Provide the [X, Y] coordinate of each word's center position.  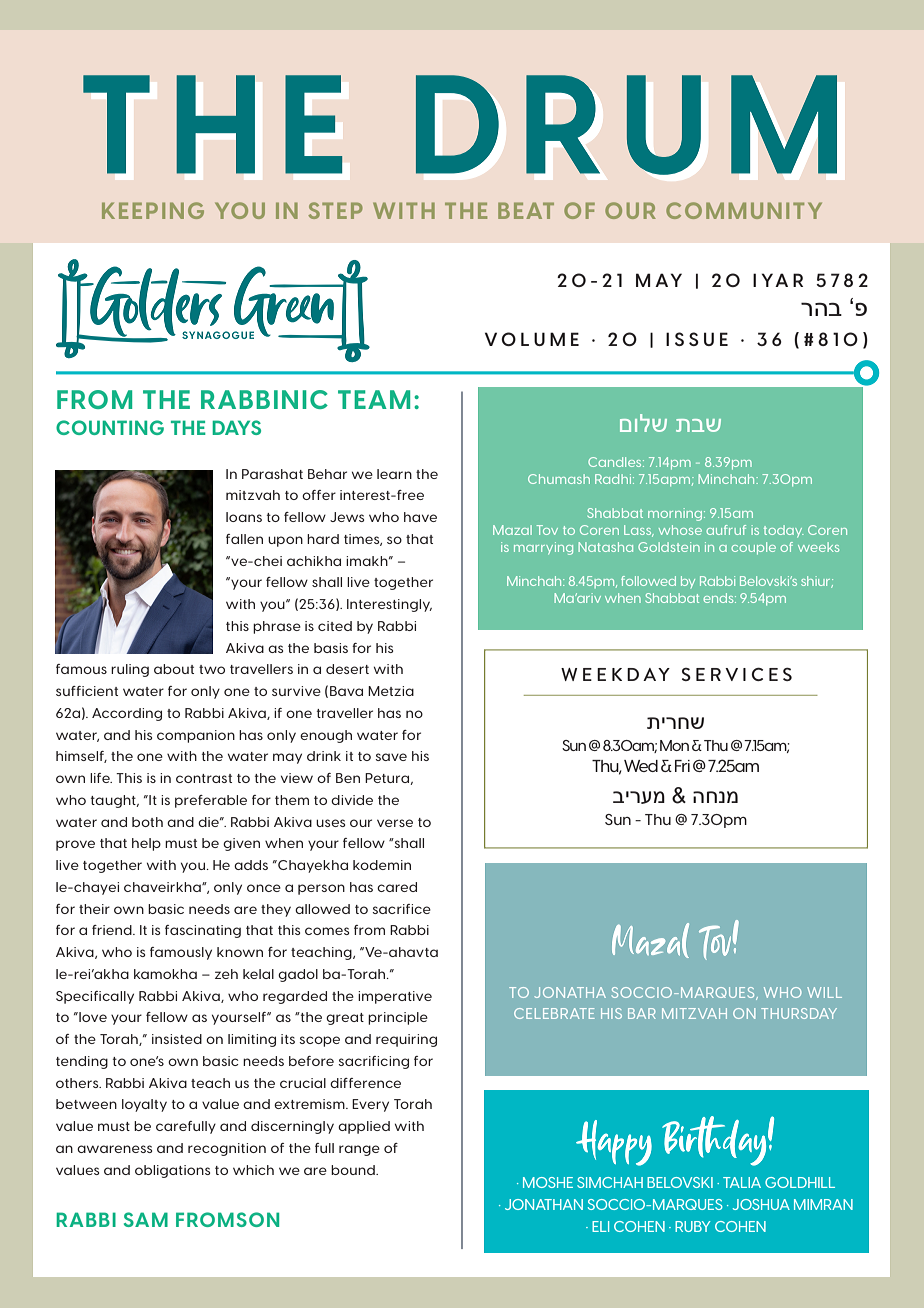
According [127, 714]
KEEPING [153, 210]
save [391, 757]
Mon [674, 745]
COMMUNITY [744, 210]
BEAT [526, 210]
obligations [172, 1171]
